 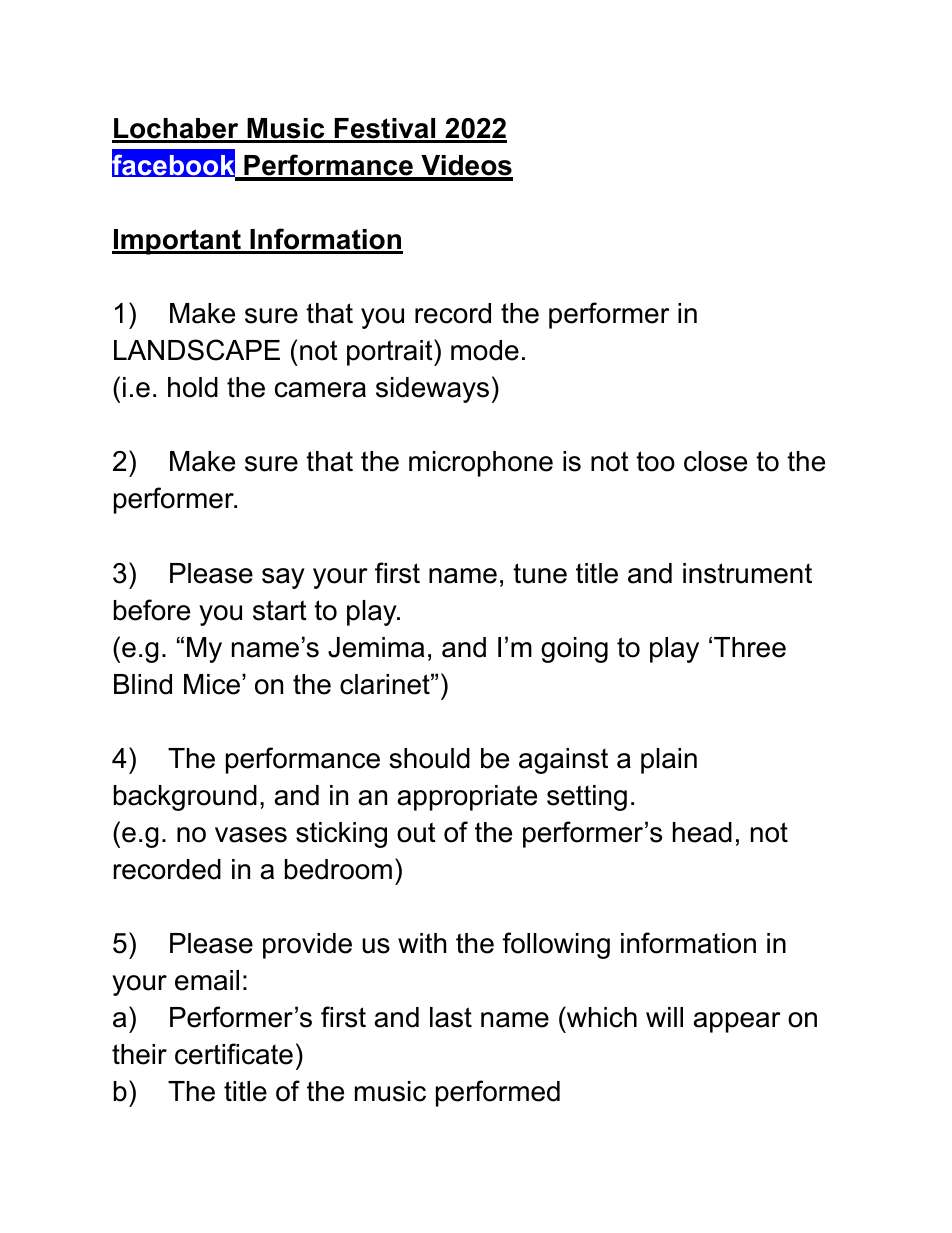 What do you see at coordinates (485, 350) in the document?
I see `mode` at bounding box center [485, 350].
